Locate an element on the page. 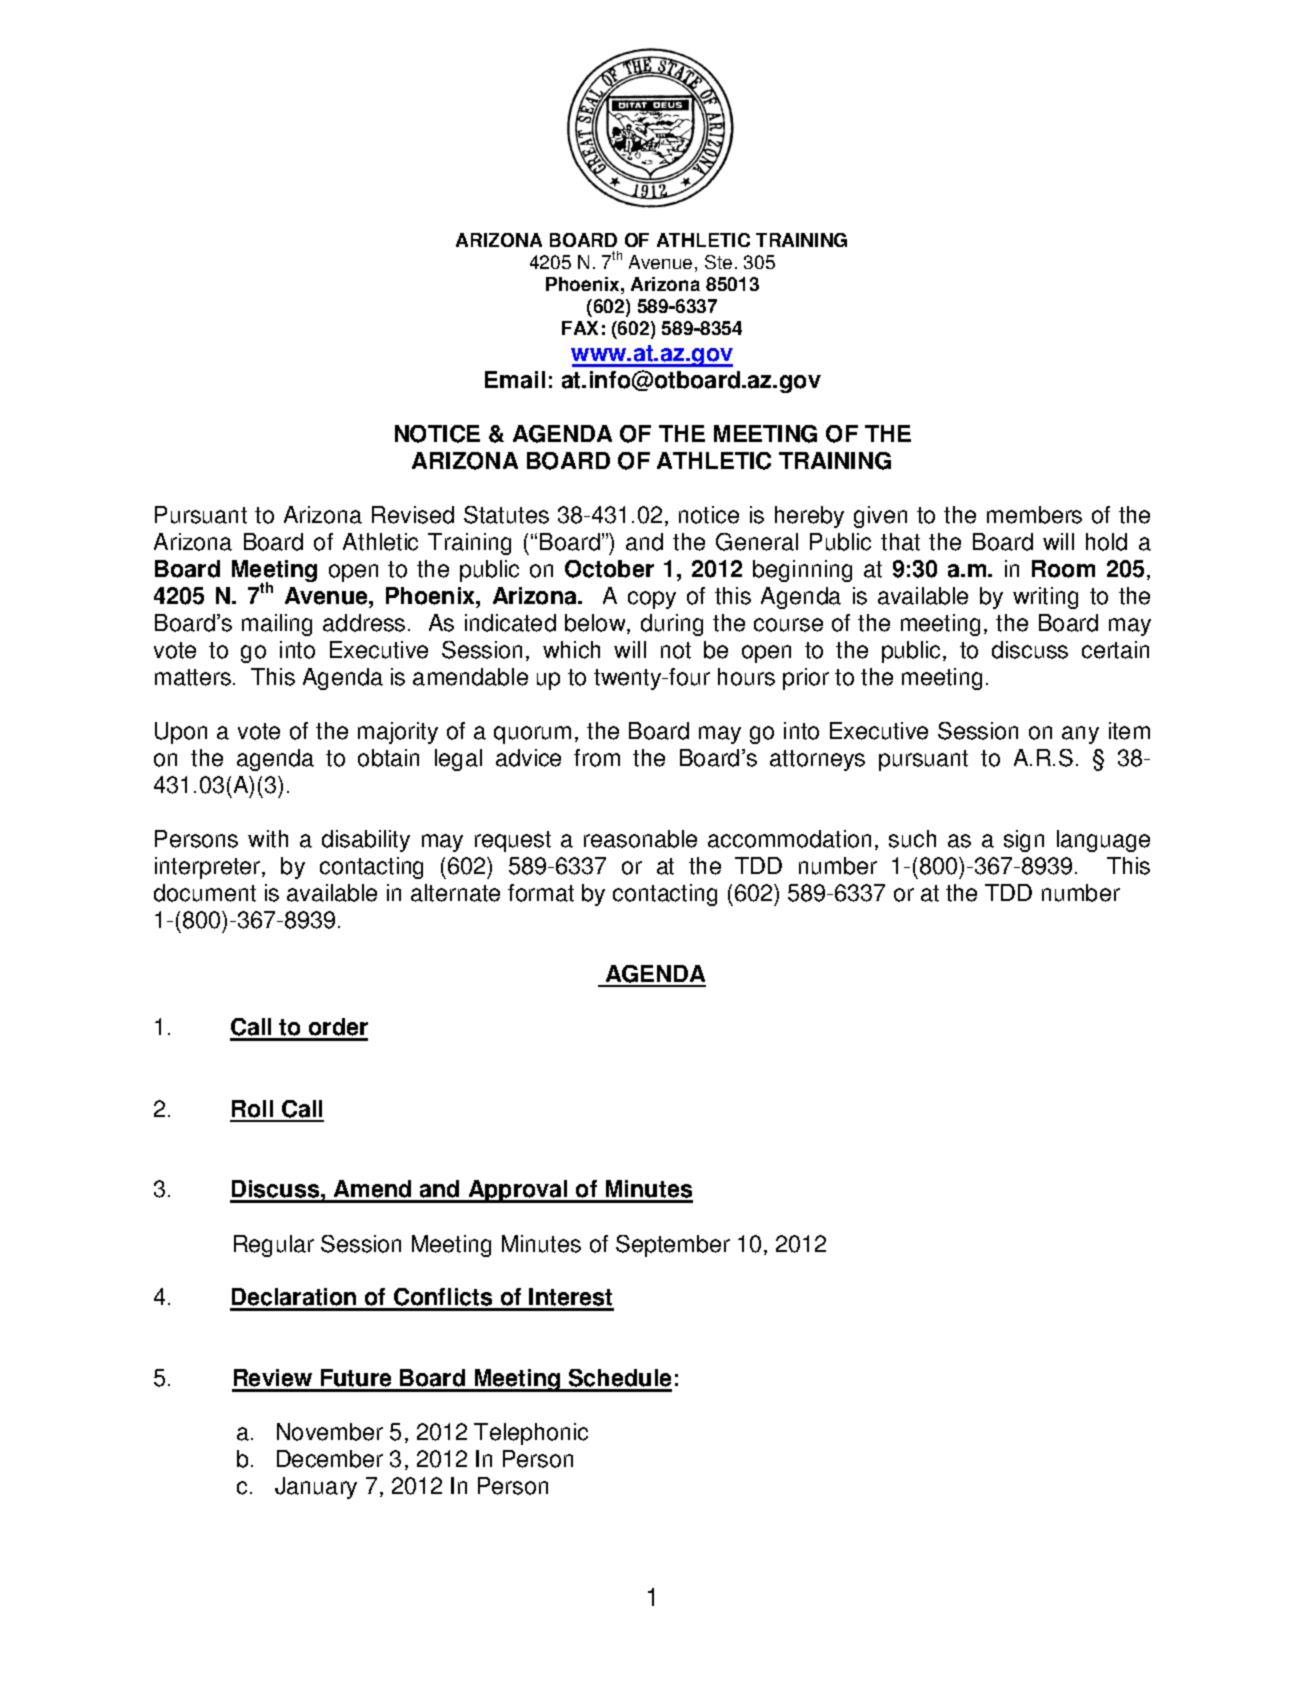 The image size is (1305, 1689). October is located at coordinates (609, 569).
